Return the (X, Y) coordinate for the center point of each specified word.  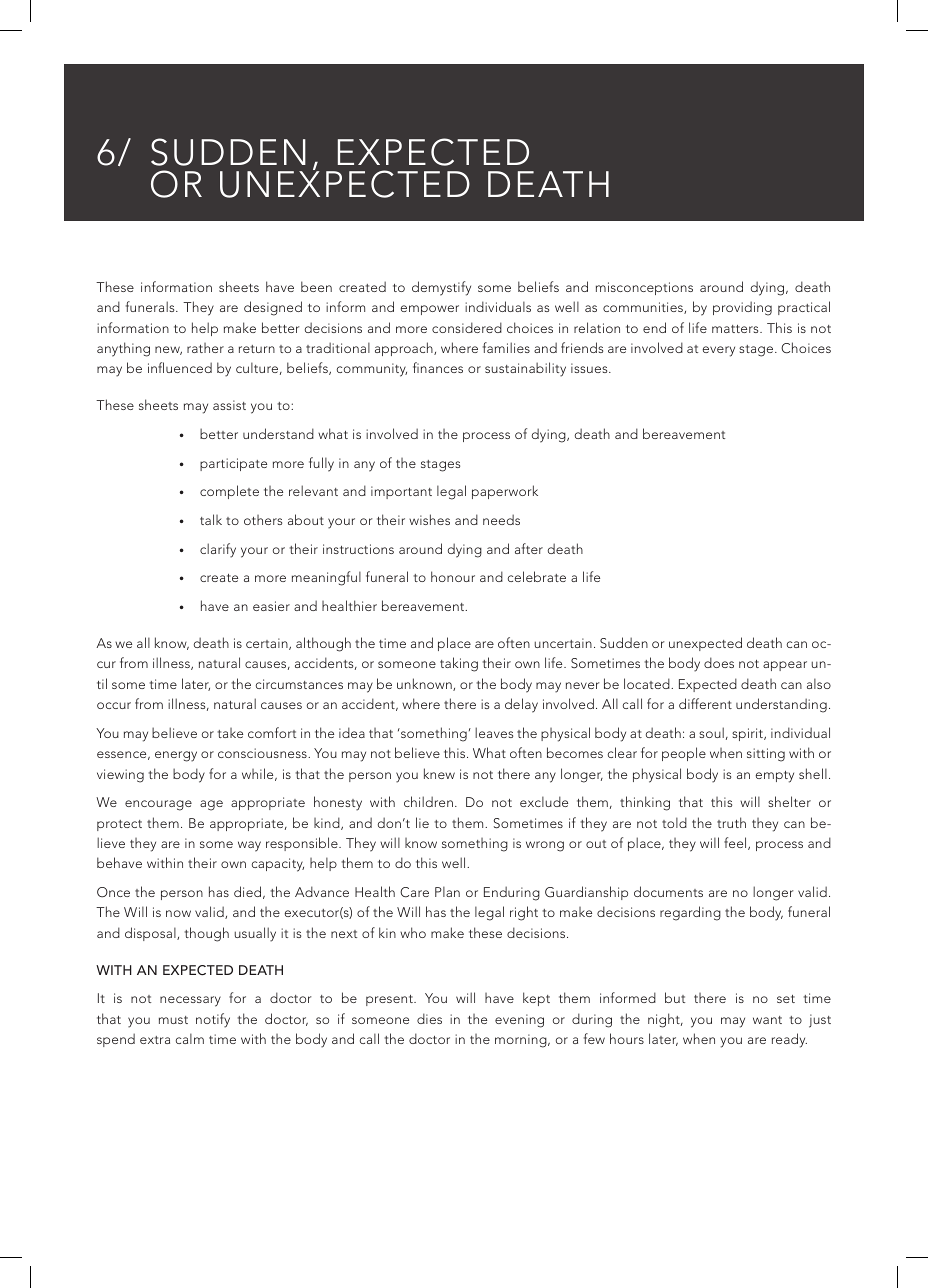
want (767, 1020)
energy (176, 756)
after (529, 548)
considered (467, 327)
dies (429, 1018)
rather (205, 348)
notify (213, 1020)
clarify (218, 550)
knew (439, 773)
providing (742, 308)
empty (775, 777)
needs (501, 519)
